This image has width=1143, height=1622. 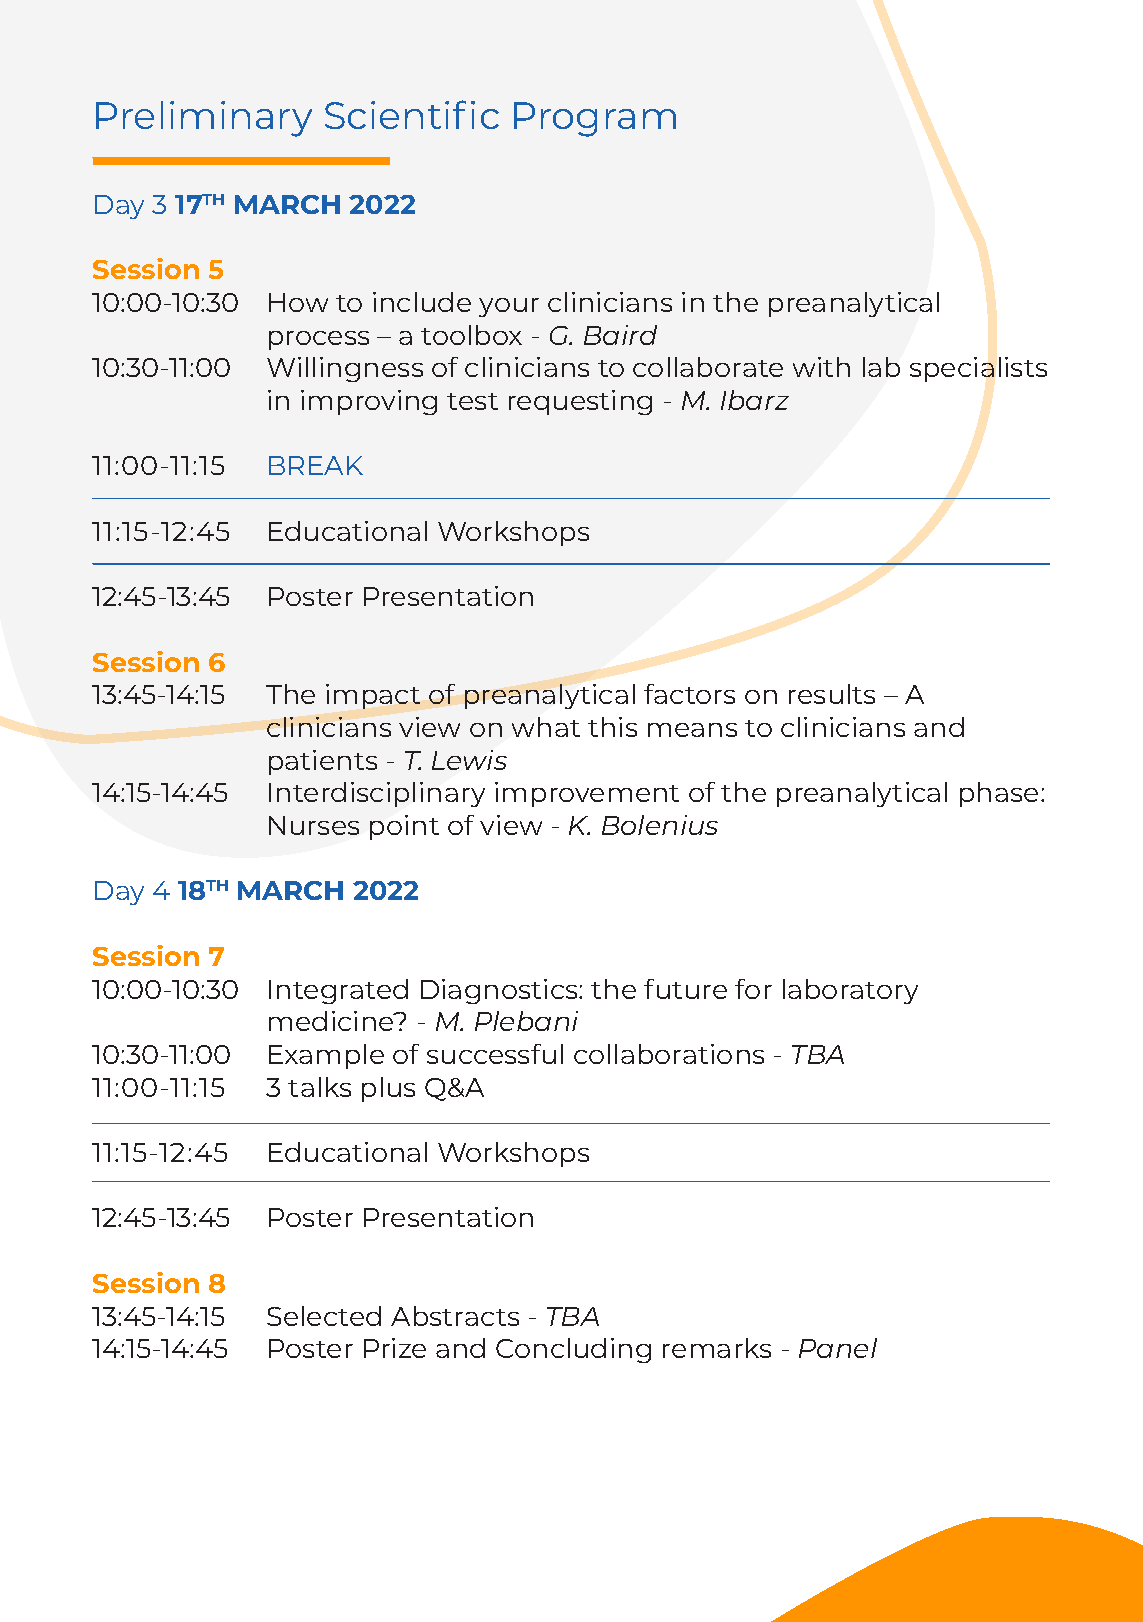 What do you see at coordinates (821, 367) in the image?
I see `with` at bounding box center [821, 367].
